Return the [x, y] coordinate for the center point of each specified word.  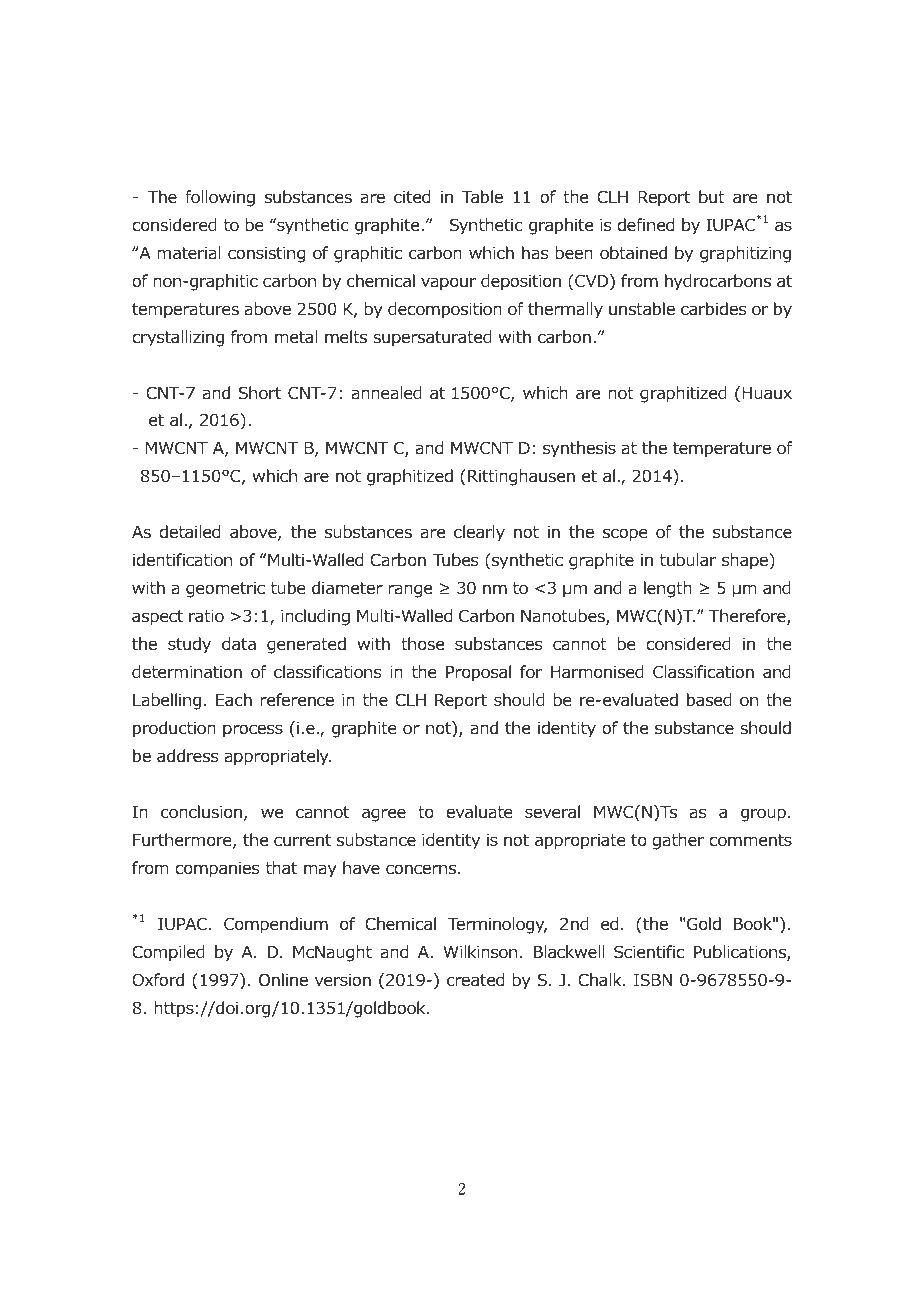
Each [234, 700]
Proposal [478, 673]
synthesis [579, 449]
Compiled [168, 953]
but [712, 197]
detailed [189, 532]
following [220, 198]
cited [412, 197]
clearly [479, 533]
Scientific [649, 952]
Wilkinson [480, 952]
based [709, 700]
